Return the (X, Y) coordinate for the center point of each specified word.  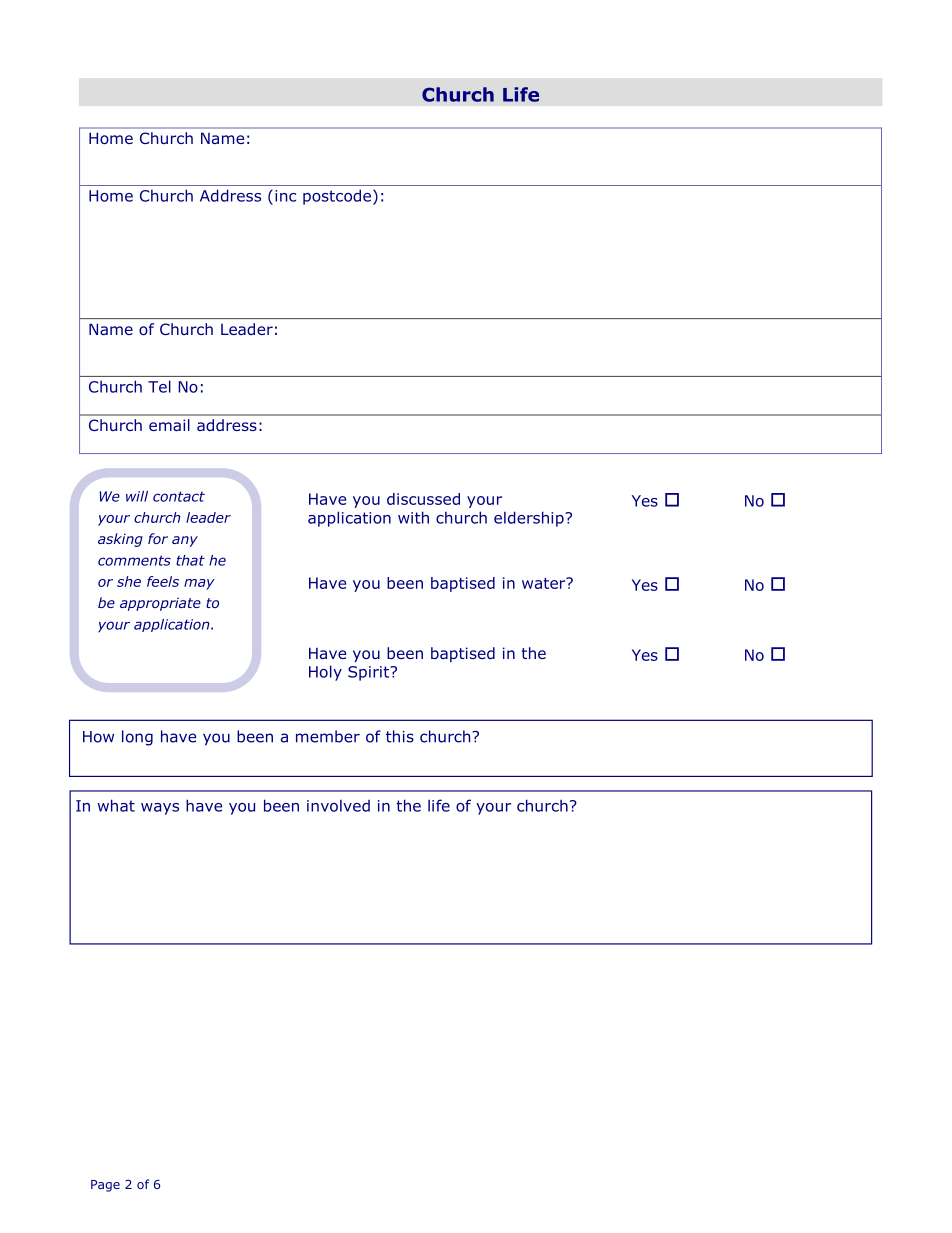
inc (285, 196)
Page (105, 1186)
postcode (338, 197)
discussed (423, 499)
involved (338, 805)
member (328, 736)
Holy (325, 673)
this (400, 736)
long (137, 738)
